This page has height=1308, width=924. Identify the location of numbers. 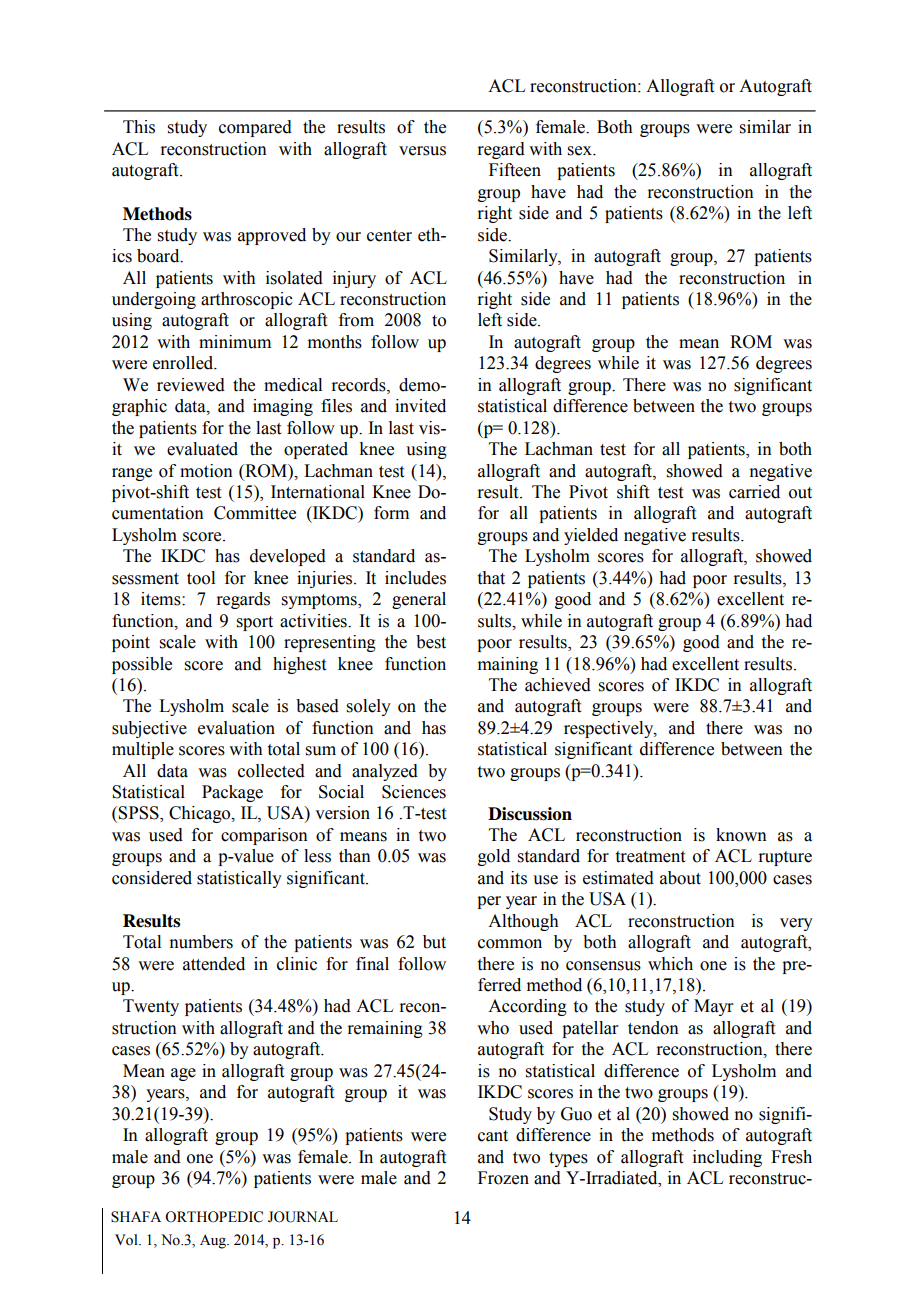
(201, 942).
